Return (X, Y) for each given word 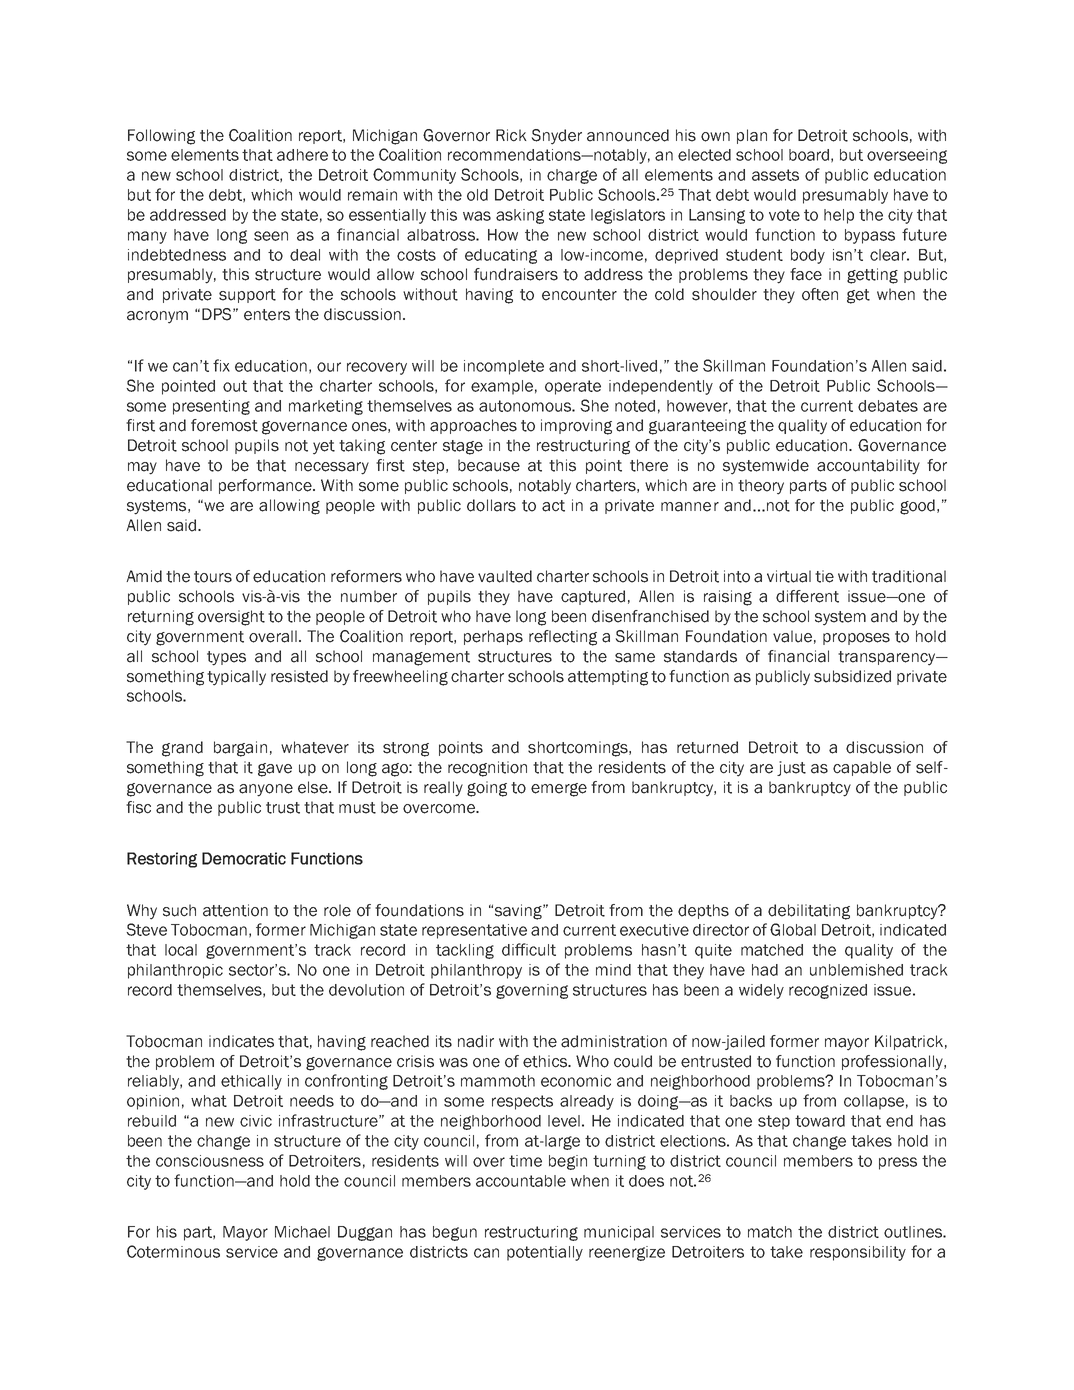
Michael (302, 1232)
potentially (545, 1253)
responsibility (858, 1253)
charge (572, 176)
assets (775, 175)
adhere (302, 155)
